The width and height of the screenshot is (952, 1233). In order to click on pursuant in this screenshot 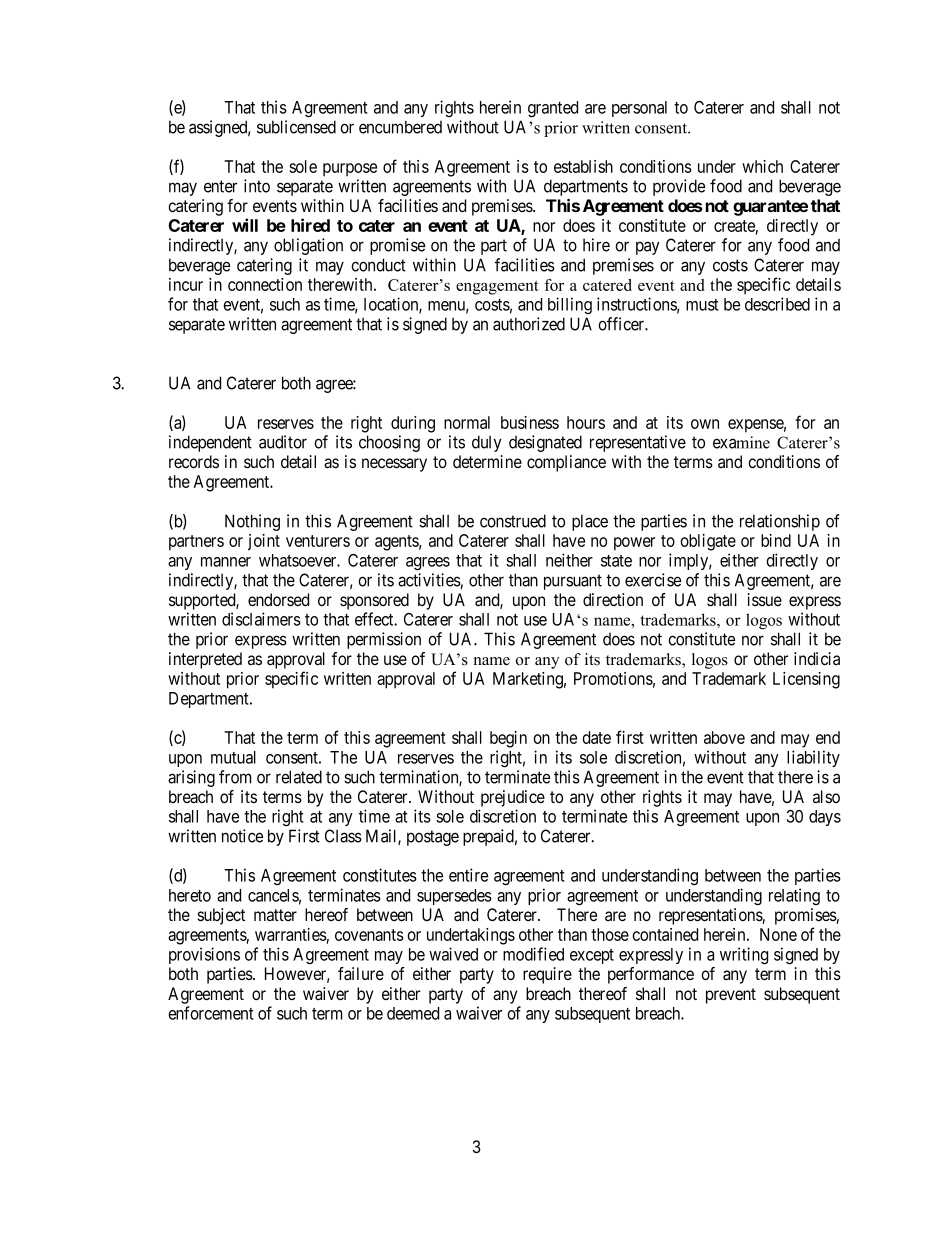, I will do `click(573, 582)`.
